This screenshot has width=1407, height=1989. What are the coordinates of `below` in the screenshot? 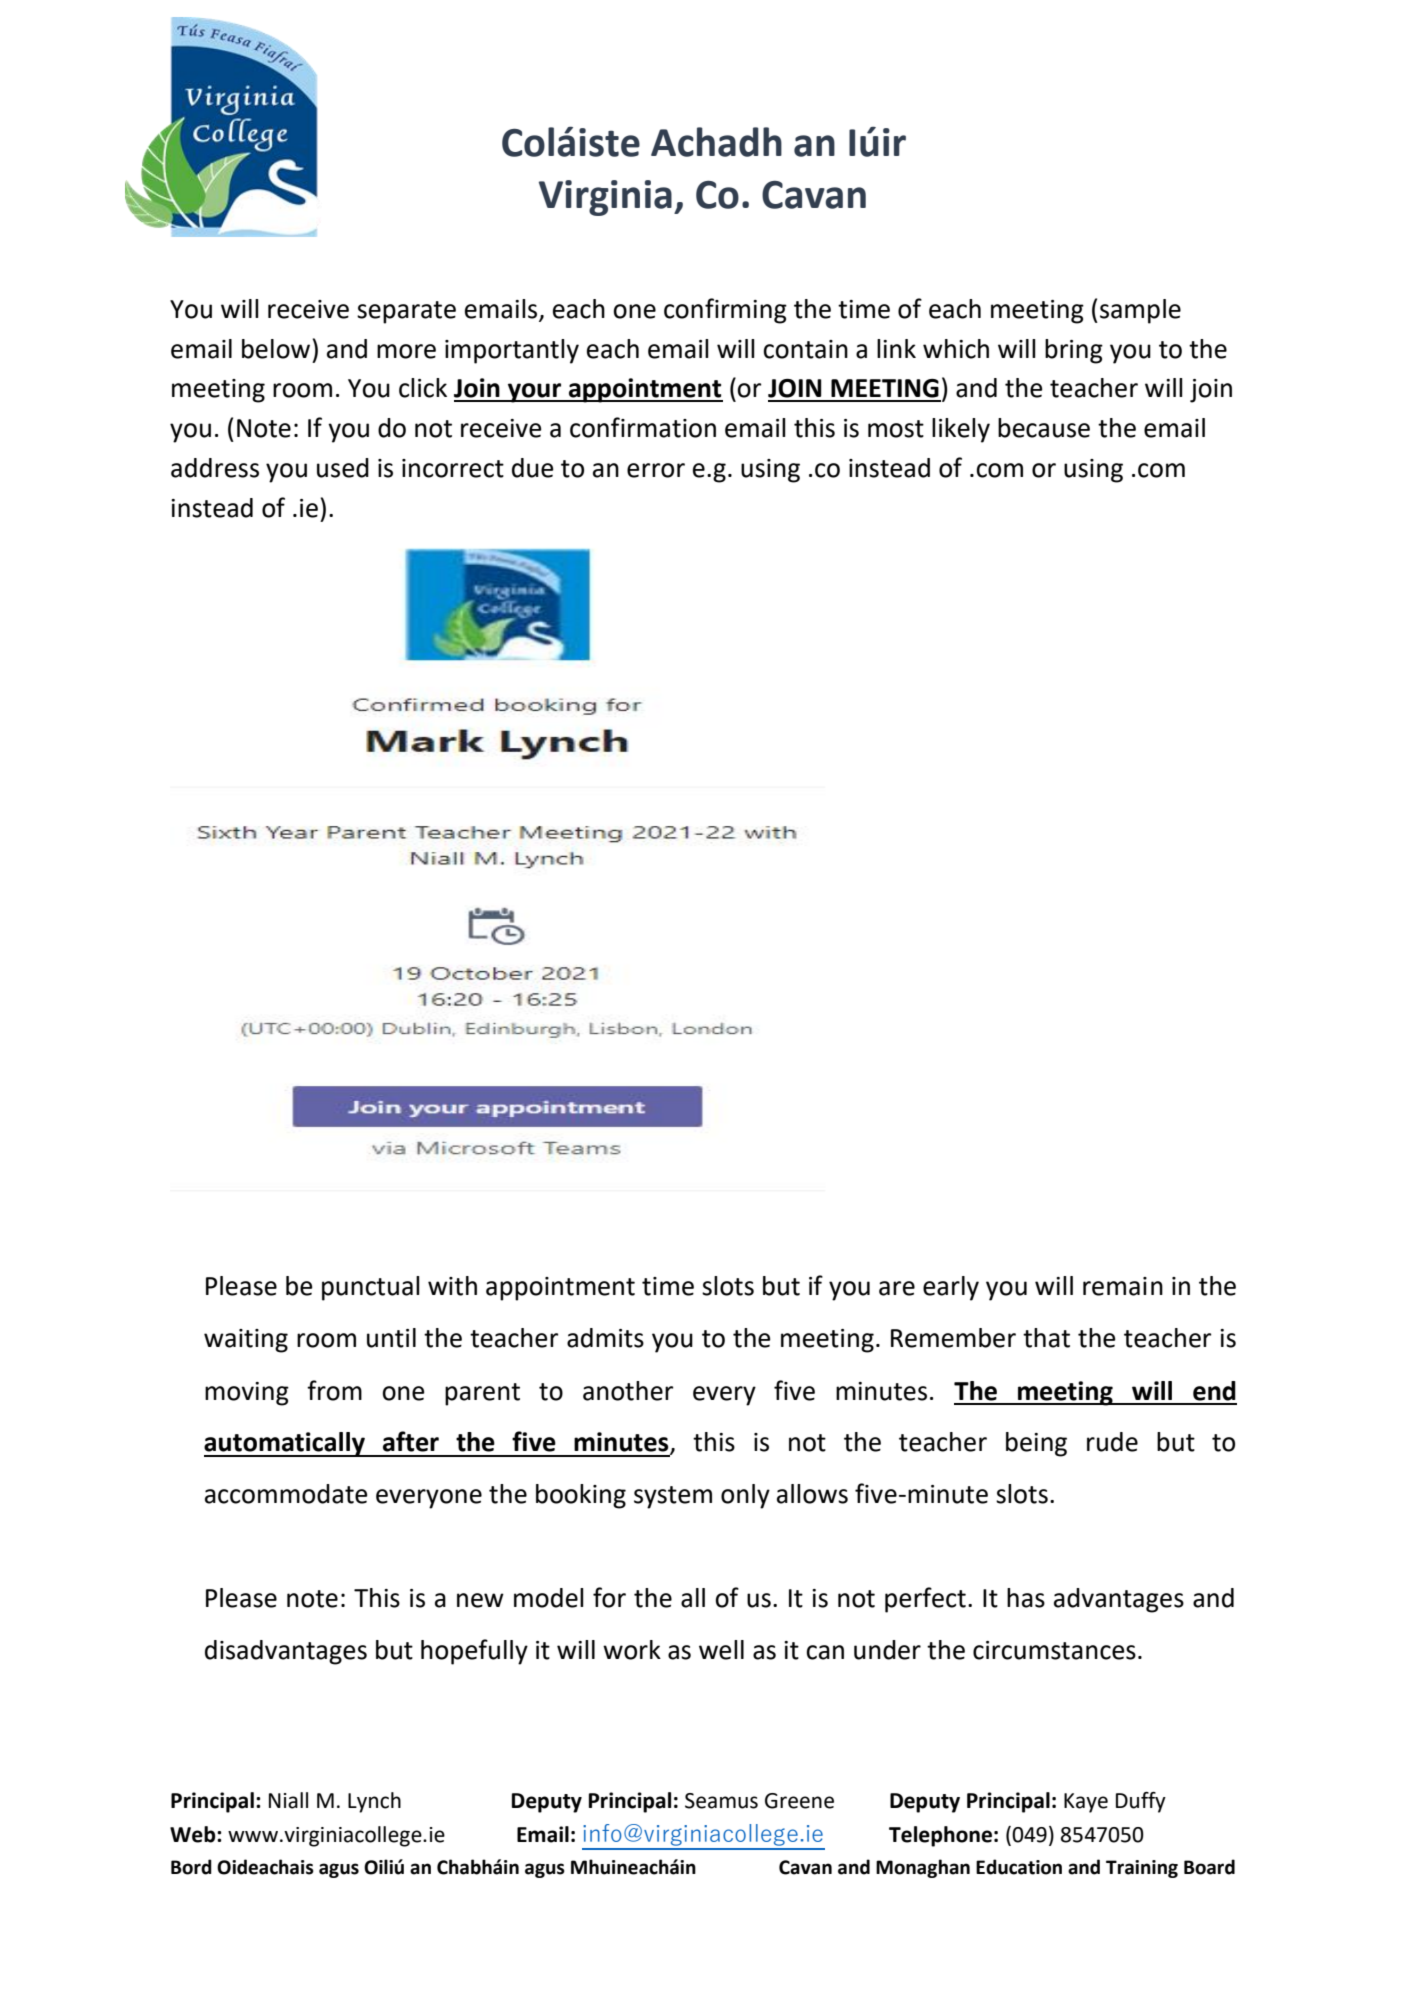 It's located at (277, 349).
